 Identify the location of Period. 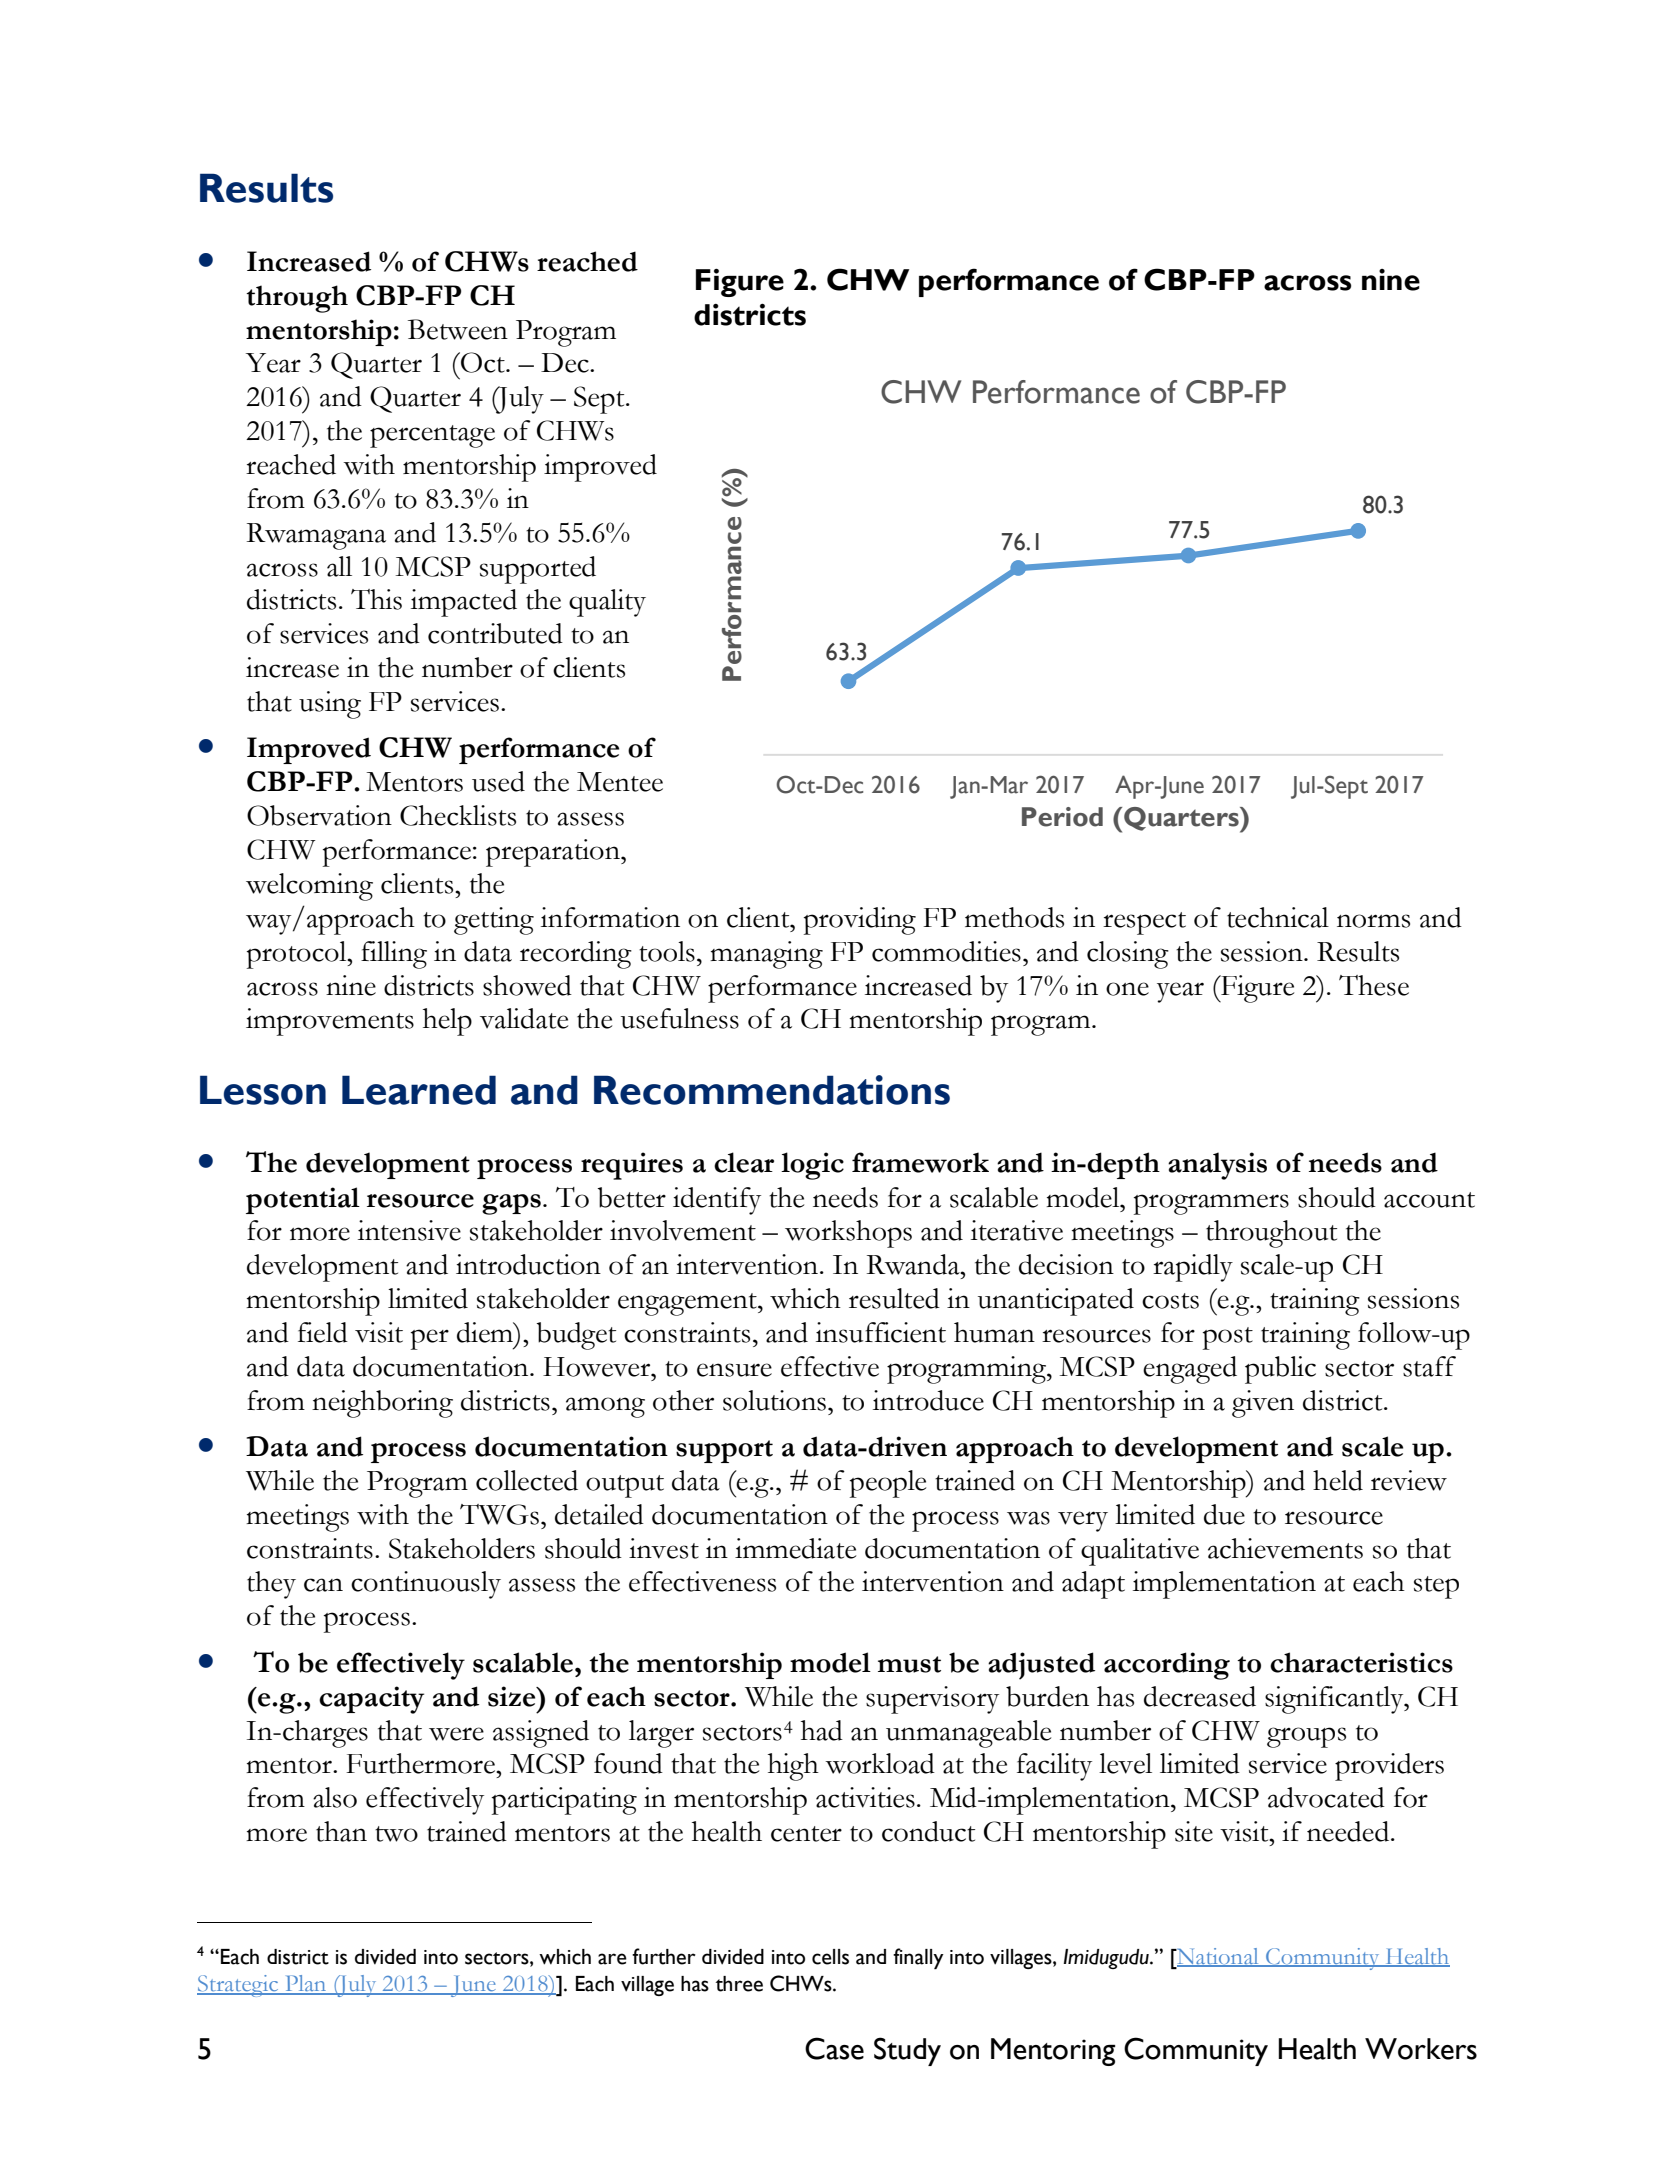
(1062, 817).
